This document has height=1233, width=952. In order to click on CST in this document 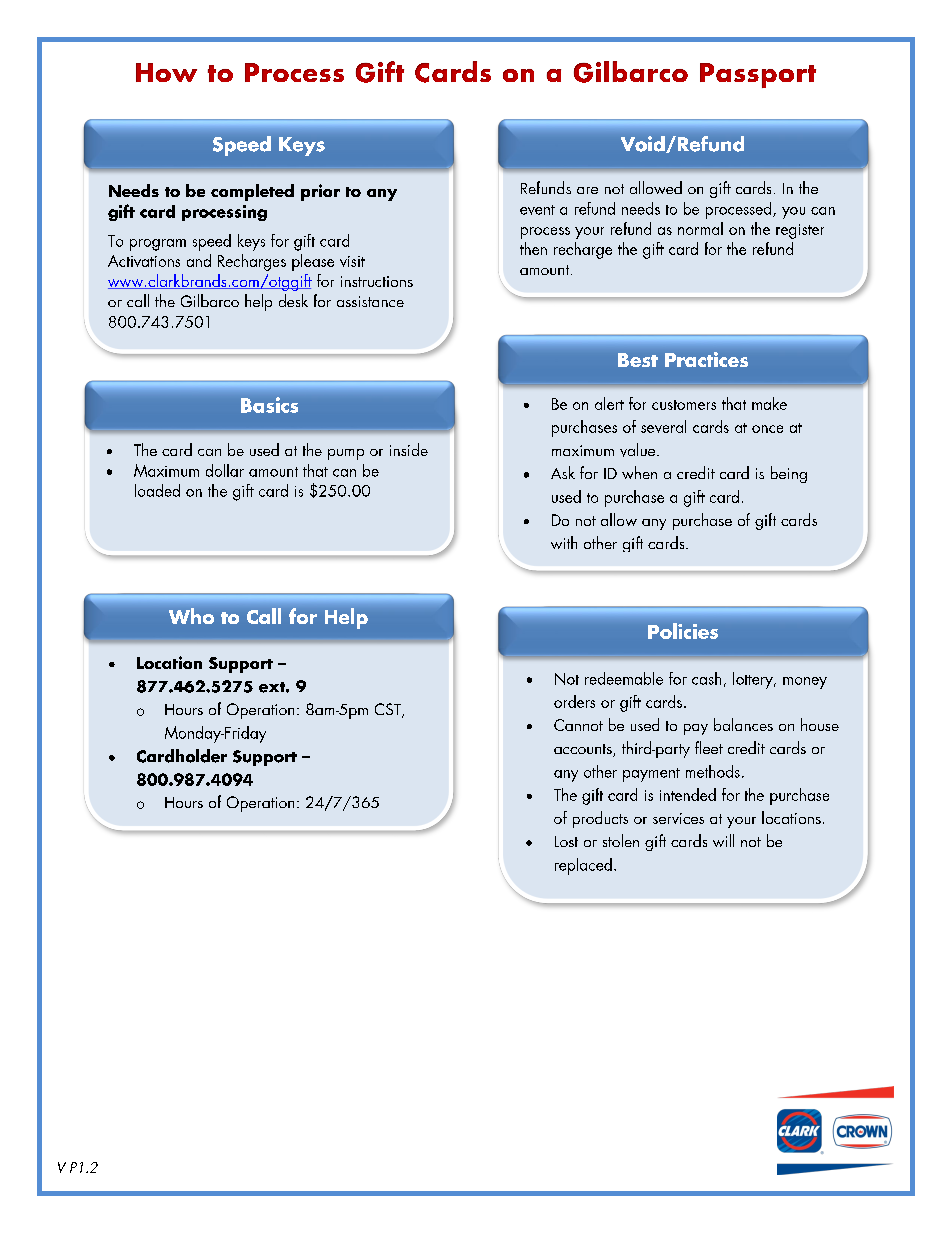, I will do `click(389, 710)`.
